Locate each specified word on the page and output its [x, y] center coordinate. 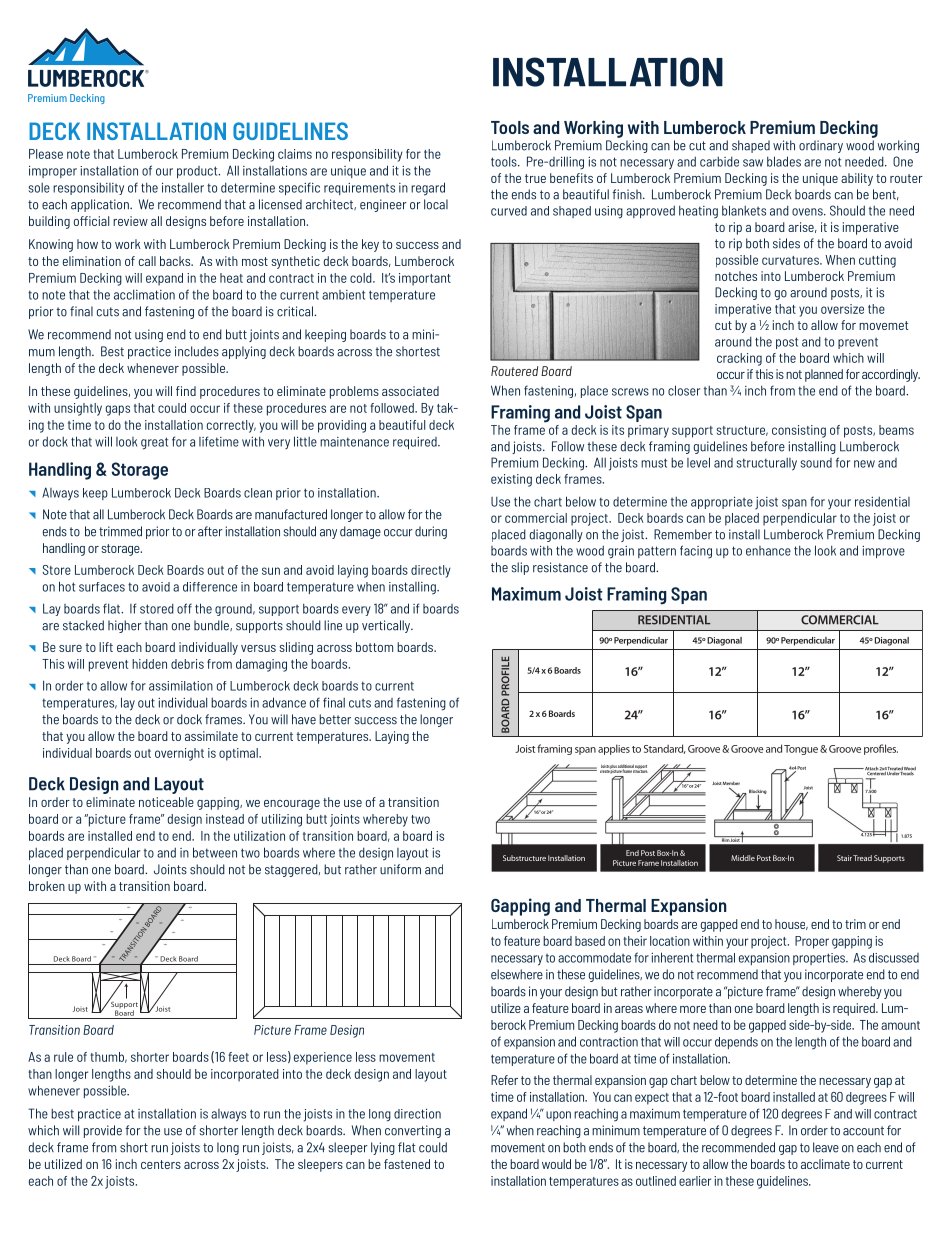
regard [428, 189]
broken [47, 886]
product [198, 172]
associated [410, 391]
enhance [768, 551]
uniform [400, 869]
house [791, 924]
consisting [799, 431]
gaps [117, 410]
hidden [149, 664]
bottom [374, 647]
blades [784, 161]
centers [161, 1164]
